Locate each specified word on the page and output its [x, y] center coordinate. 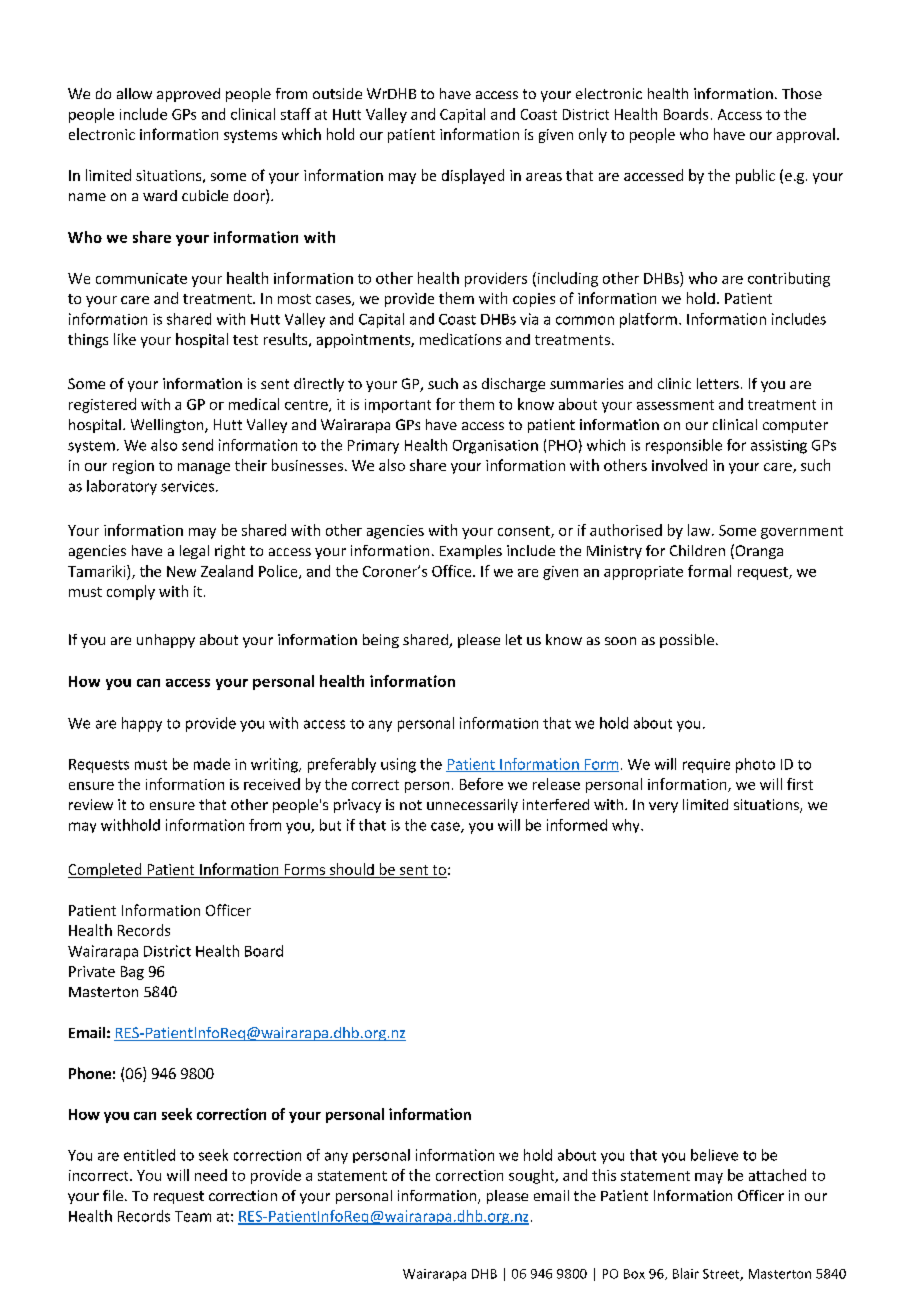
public [755, 176]
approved [188, 95]
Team [193, 1216]
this [604, 1175]
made [212, 764]
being [381, 641]
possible [687, 641]
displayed [473, 176]
